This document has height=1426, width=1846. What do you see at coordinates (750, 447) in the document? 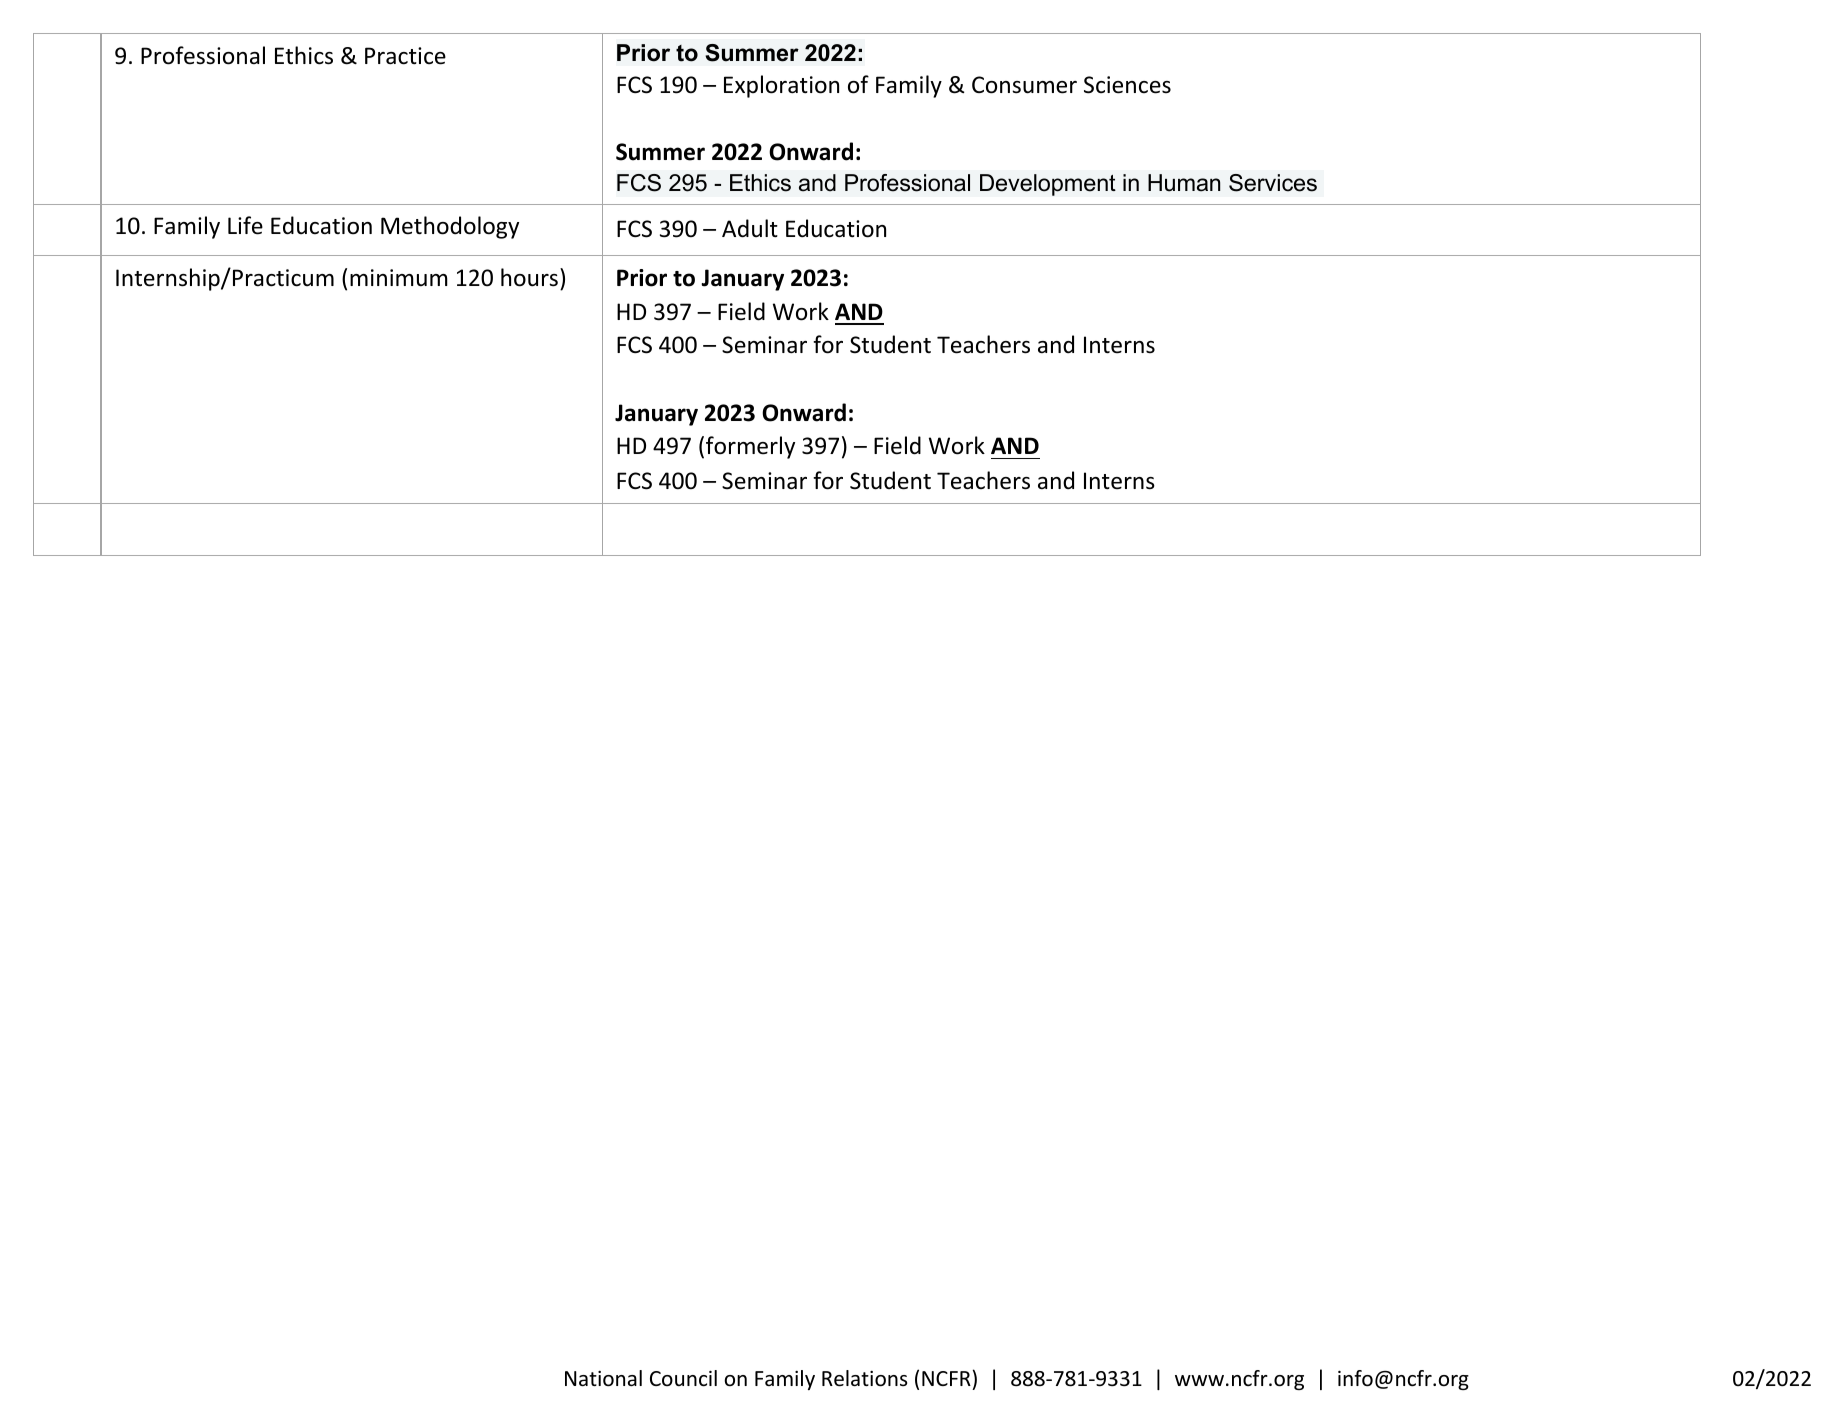
I see `formerly` at bounding box center [750, 447].
